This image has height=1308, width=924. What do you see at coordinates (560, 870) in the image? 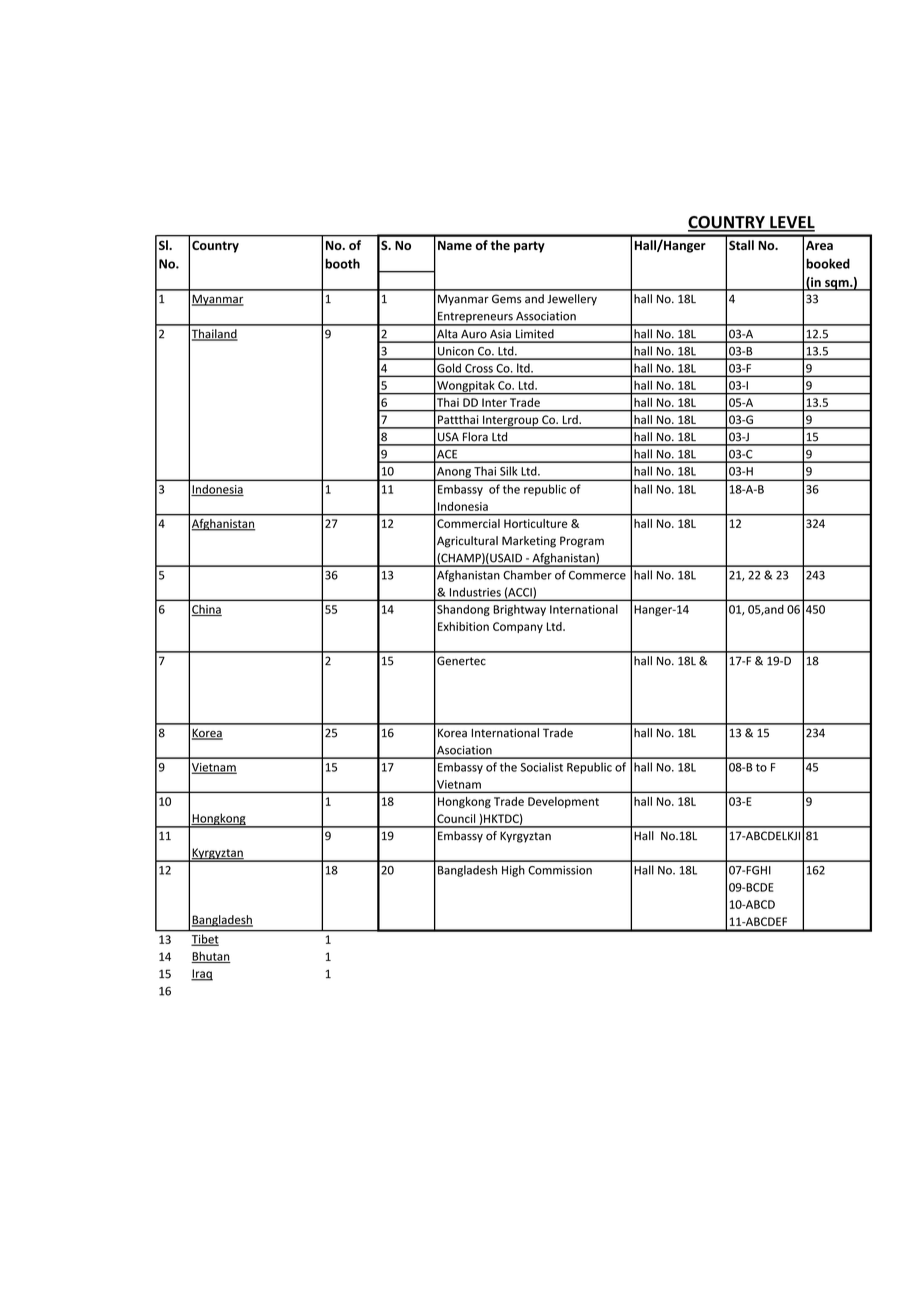
I see `Commission` at bounding box center [560, 870].
